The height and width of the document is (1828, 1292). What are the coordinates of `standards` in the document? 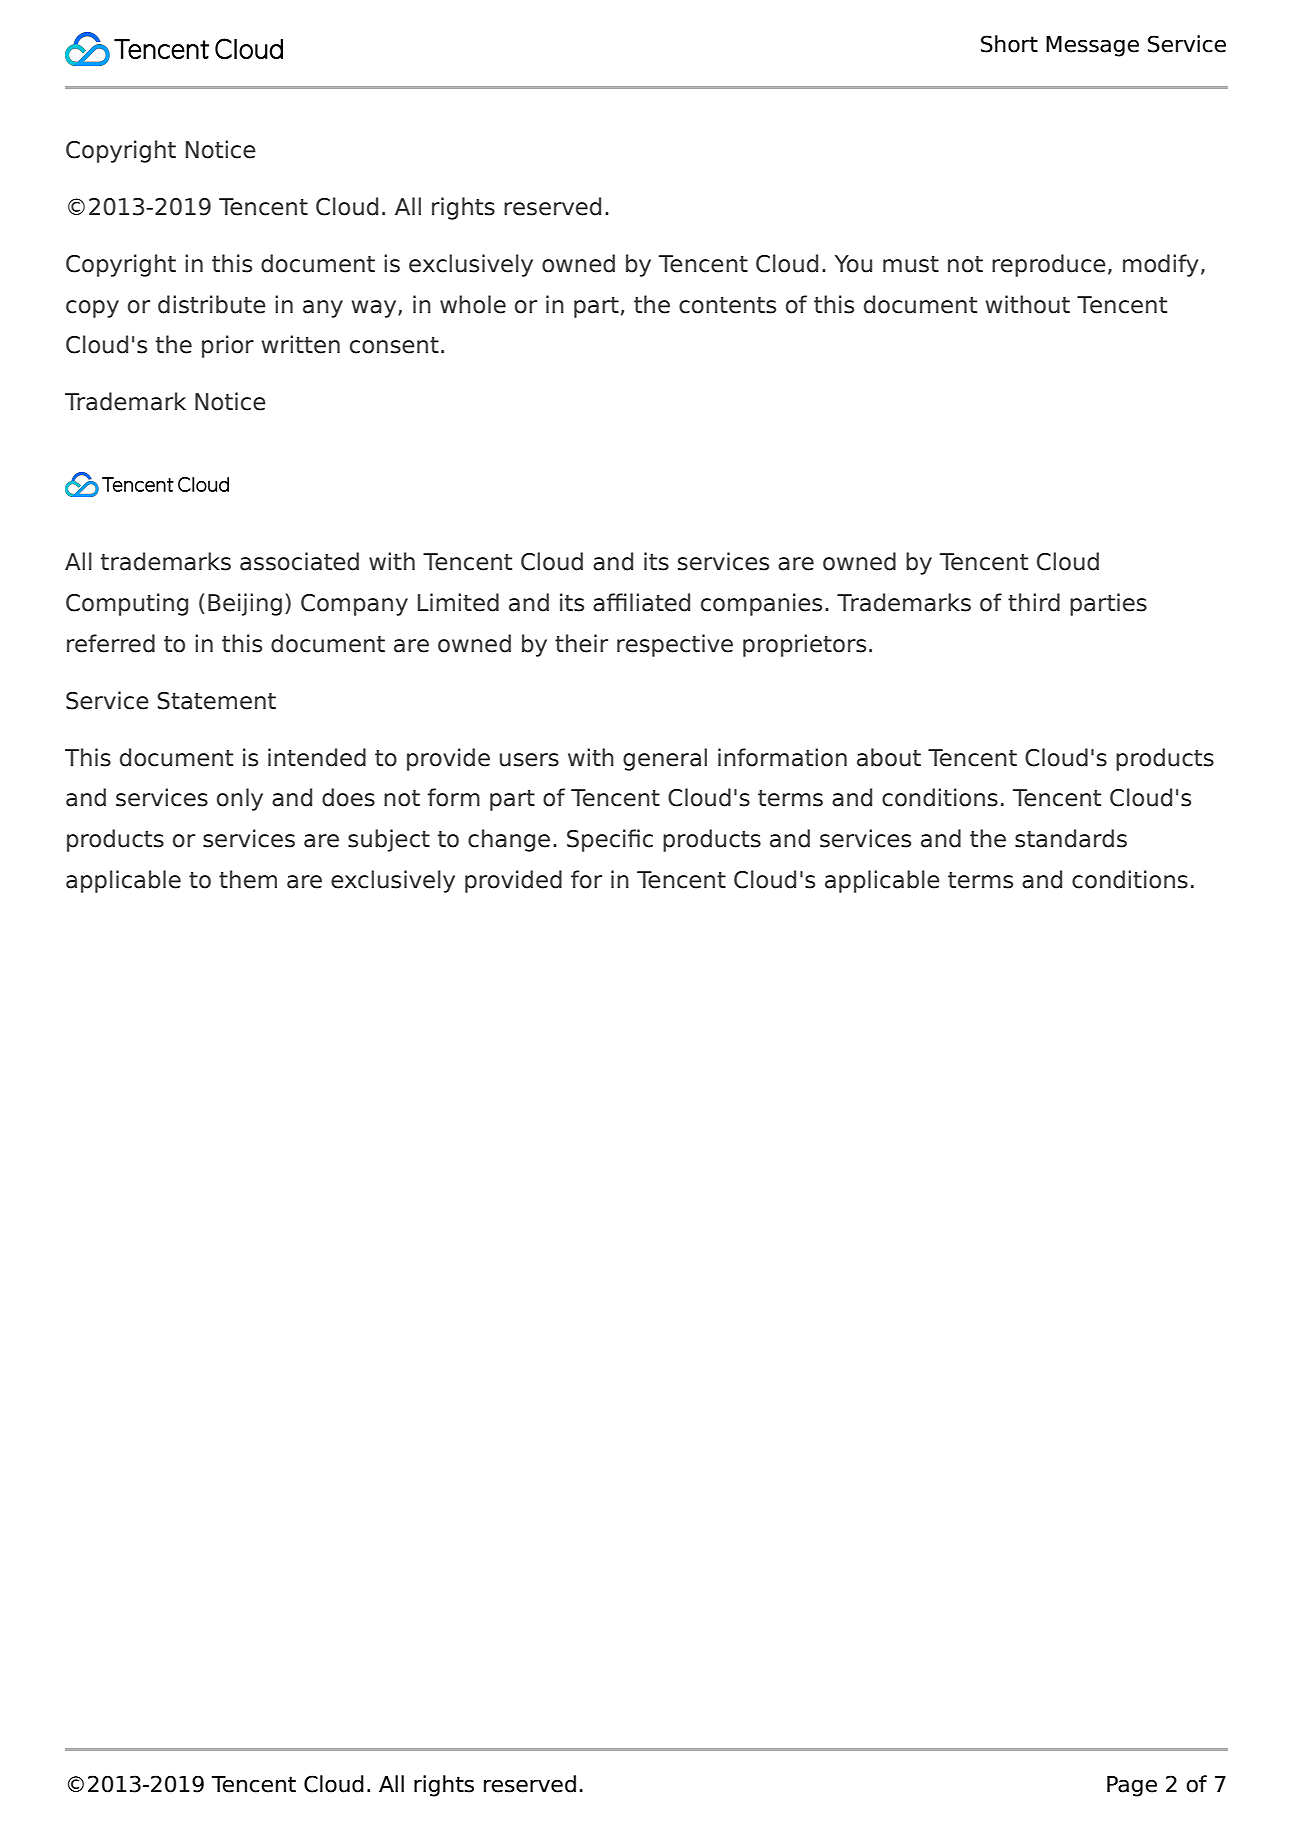 It's located at (1071, 838).
